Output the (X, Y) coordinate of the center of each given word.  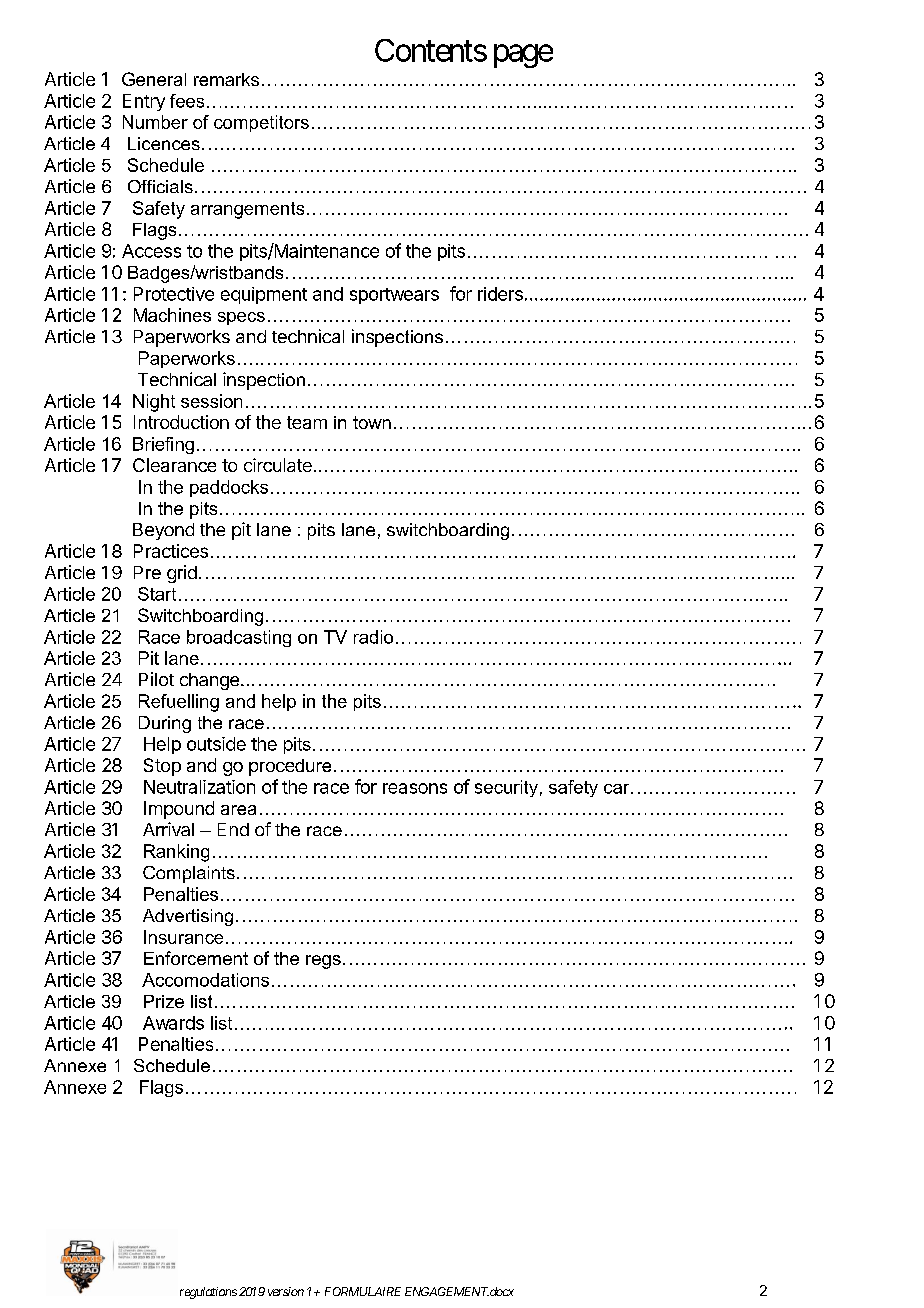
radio (373, 637)
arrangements (247, 210)
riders (500, 294)
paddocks (229, 488)
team (307, 422)
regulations (208, 1293)
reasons (415, 788)
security (506, 788)
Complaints (189, 874)
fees (187, 101)
